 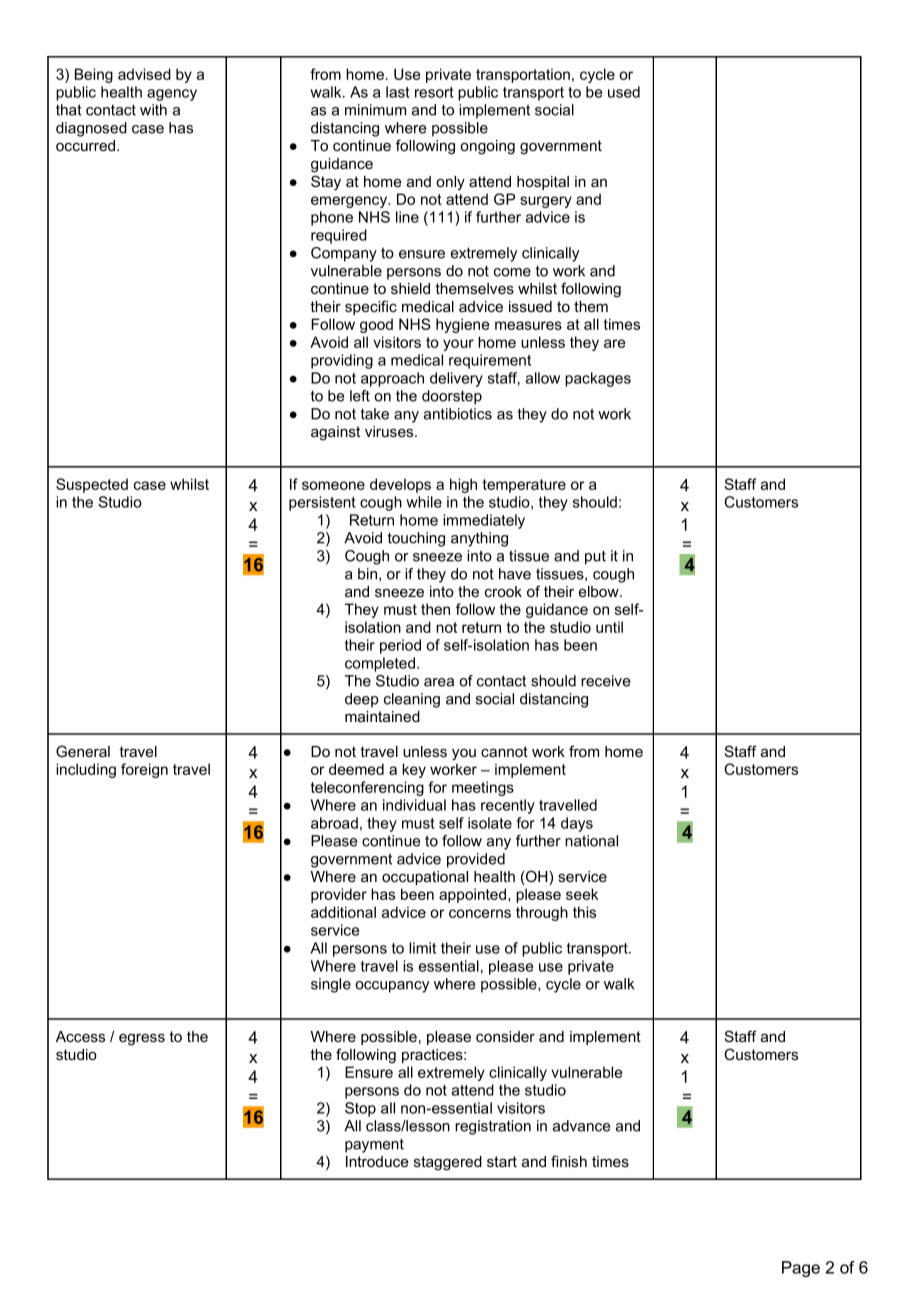 What do you see at coordinates (439, 682) in the screenshot?
I see `area` at bounding box center [439, 682].
